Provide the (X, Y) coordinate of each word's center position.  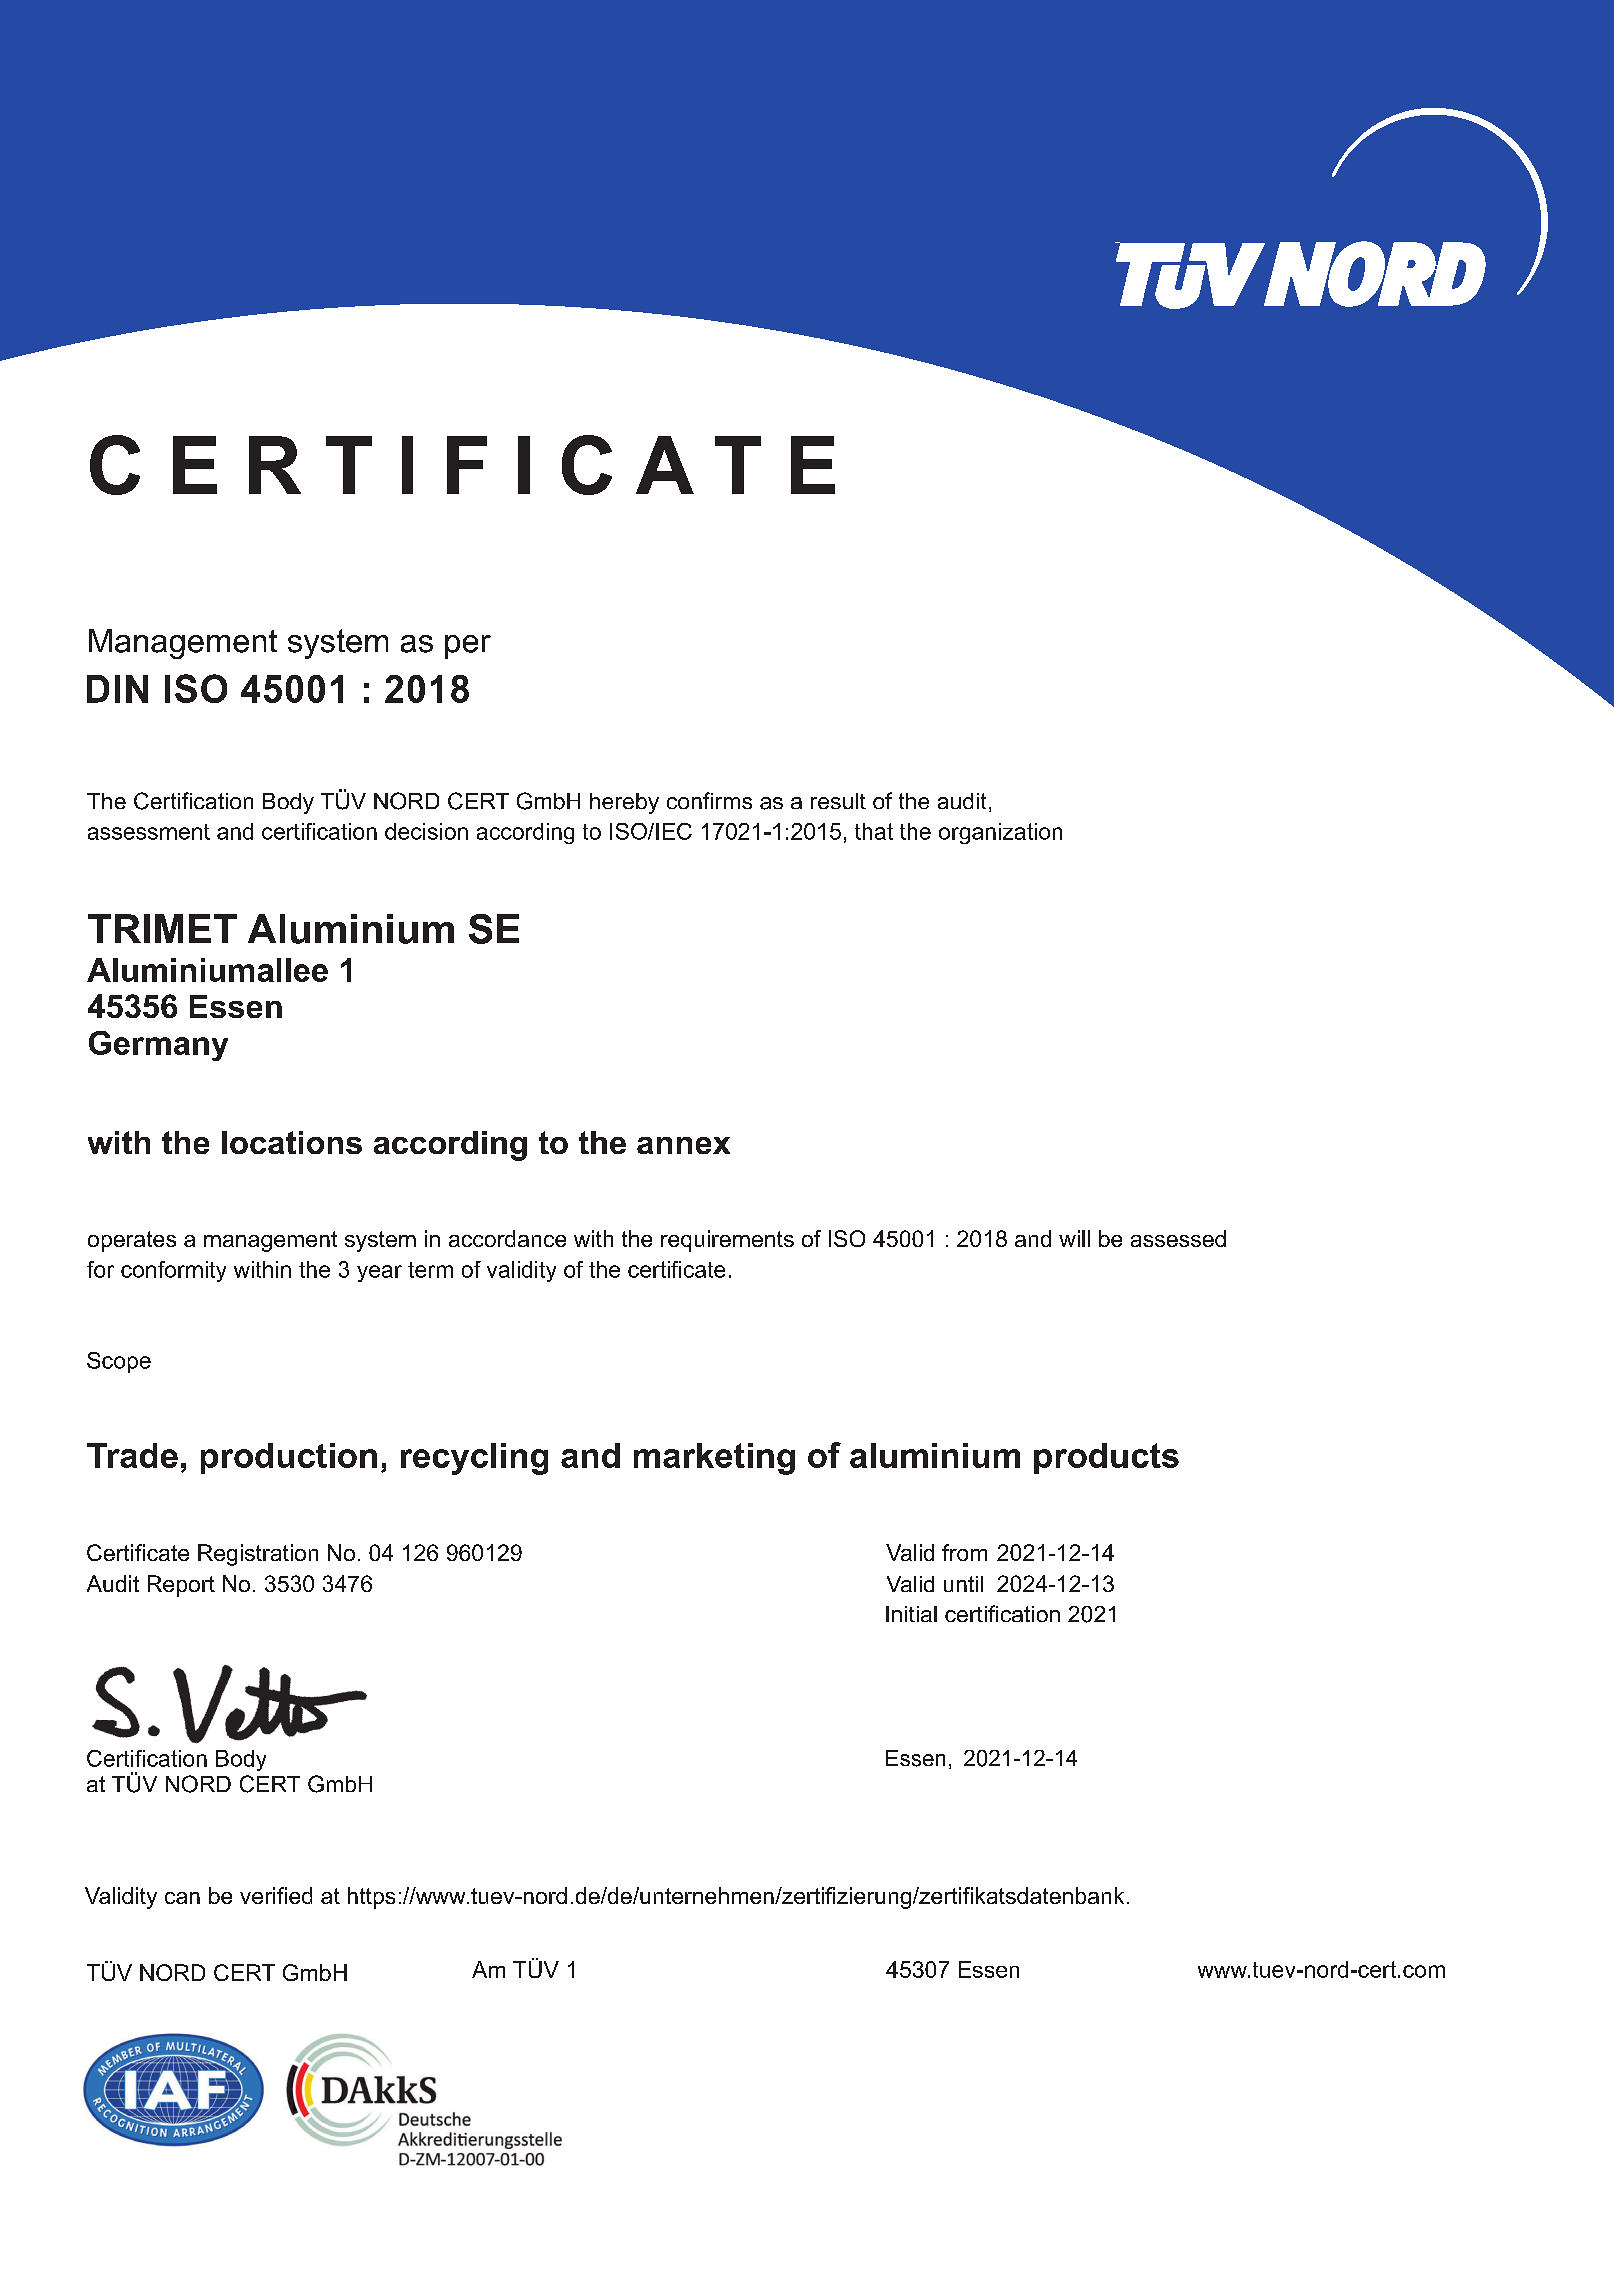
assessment (149, 832)
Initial (911, 1614)
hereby (624, 803)
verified (276, 1895)
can (182, 1898)
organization (1000, 833)
